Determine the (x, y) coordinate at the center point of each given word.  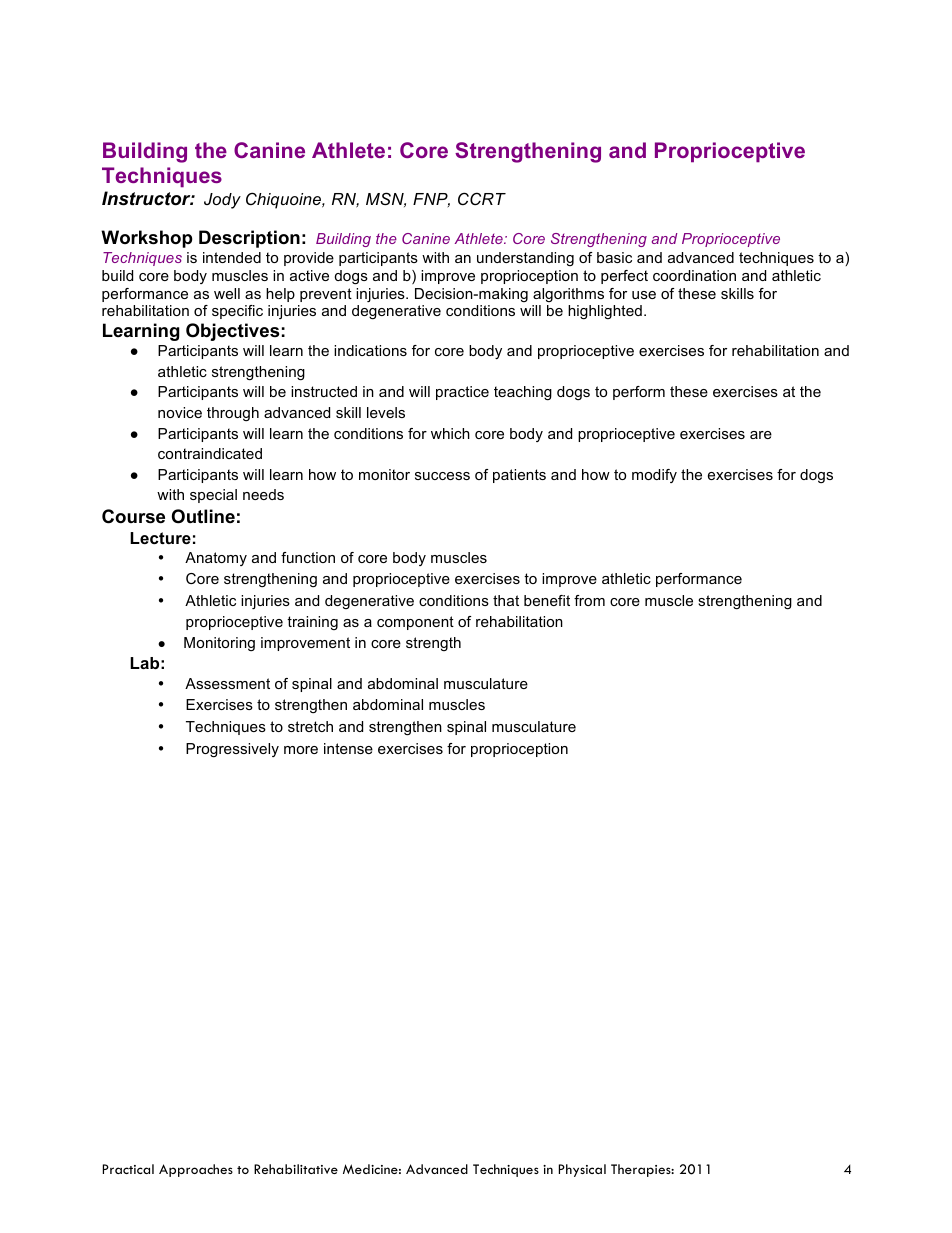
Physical (582, 1170)
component (415, 623)
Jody (222, 201)
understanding (525, 259)
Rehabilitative (296, 1169)
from (589, 600)
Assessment (227, 683)
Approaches (196, 1170)
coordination (694, 275)
